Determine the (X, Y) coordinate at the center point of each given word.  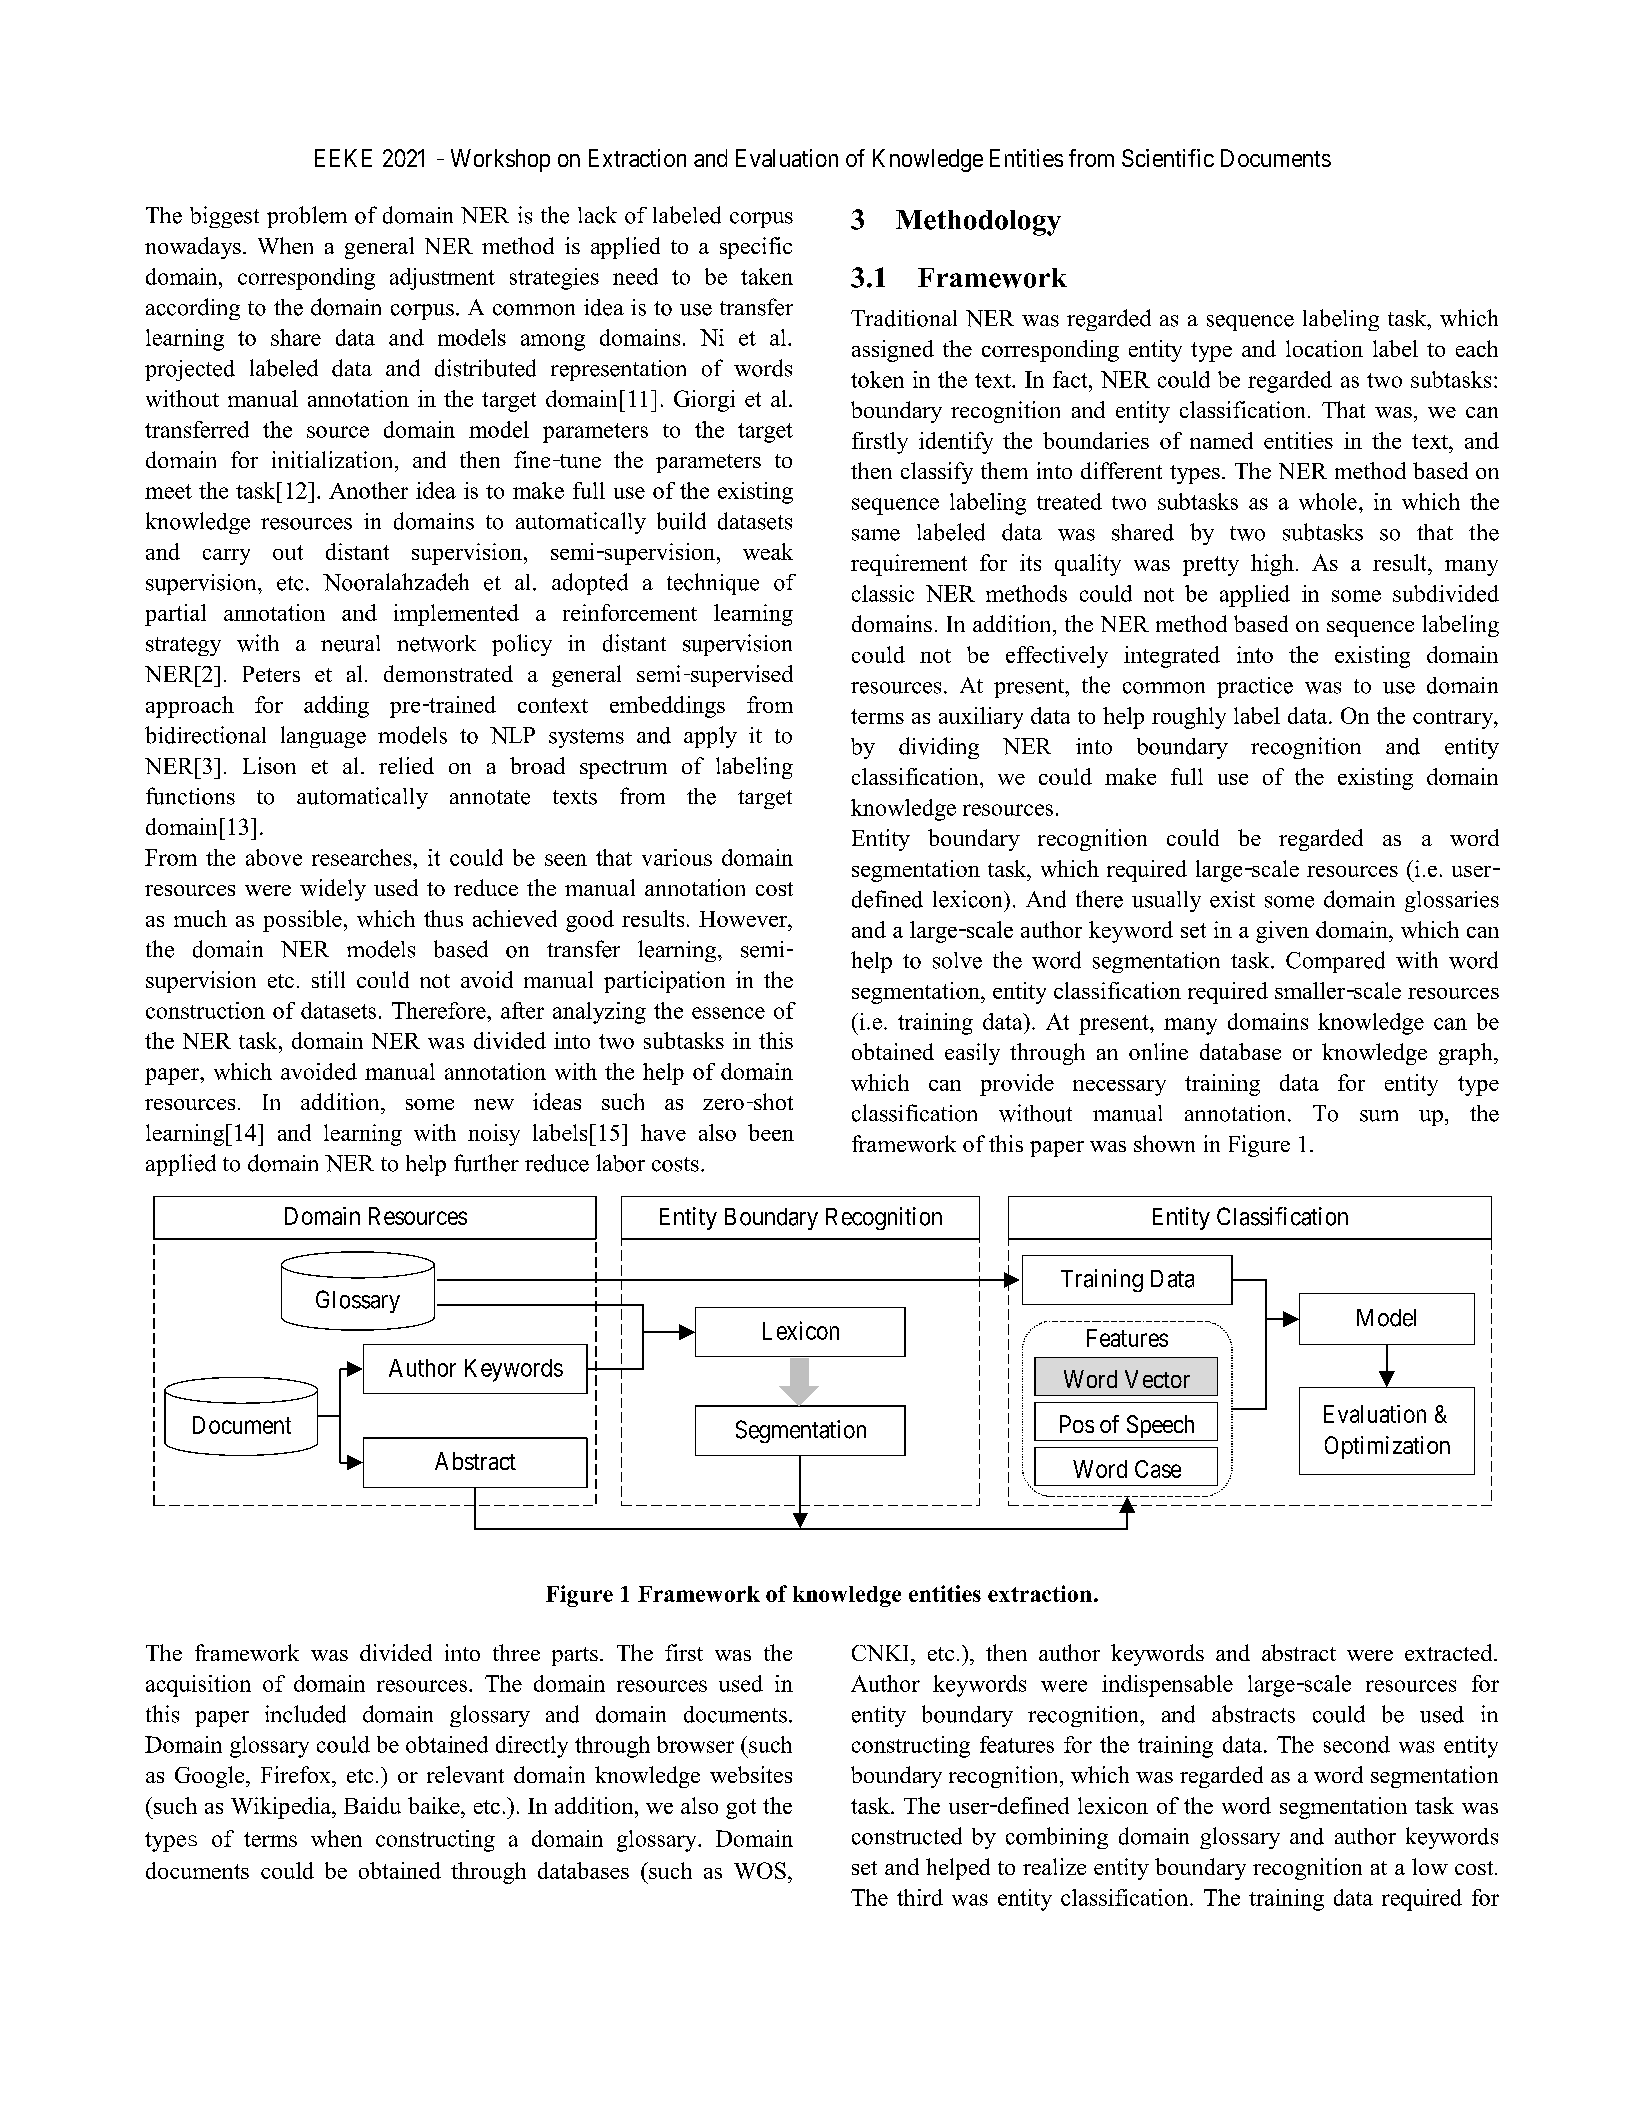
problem (307, 217)
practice (1255, 687)
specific (756, 248)
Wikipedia (282, 1808)
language (323, 737)
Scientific (1168, 158)
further (486, 1163)
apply (710, 737)
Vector (1157, 1379)
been (771, 1132)
